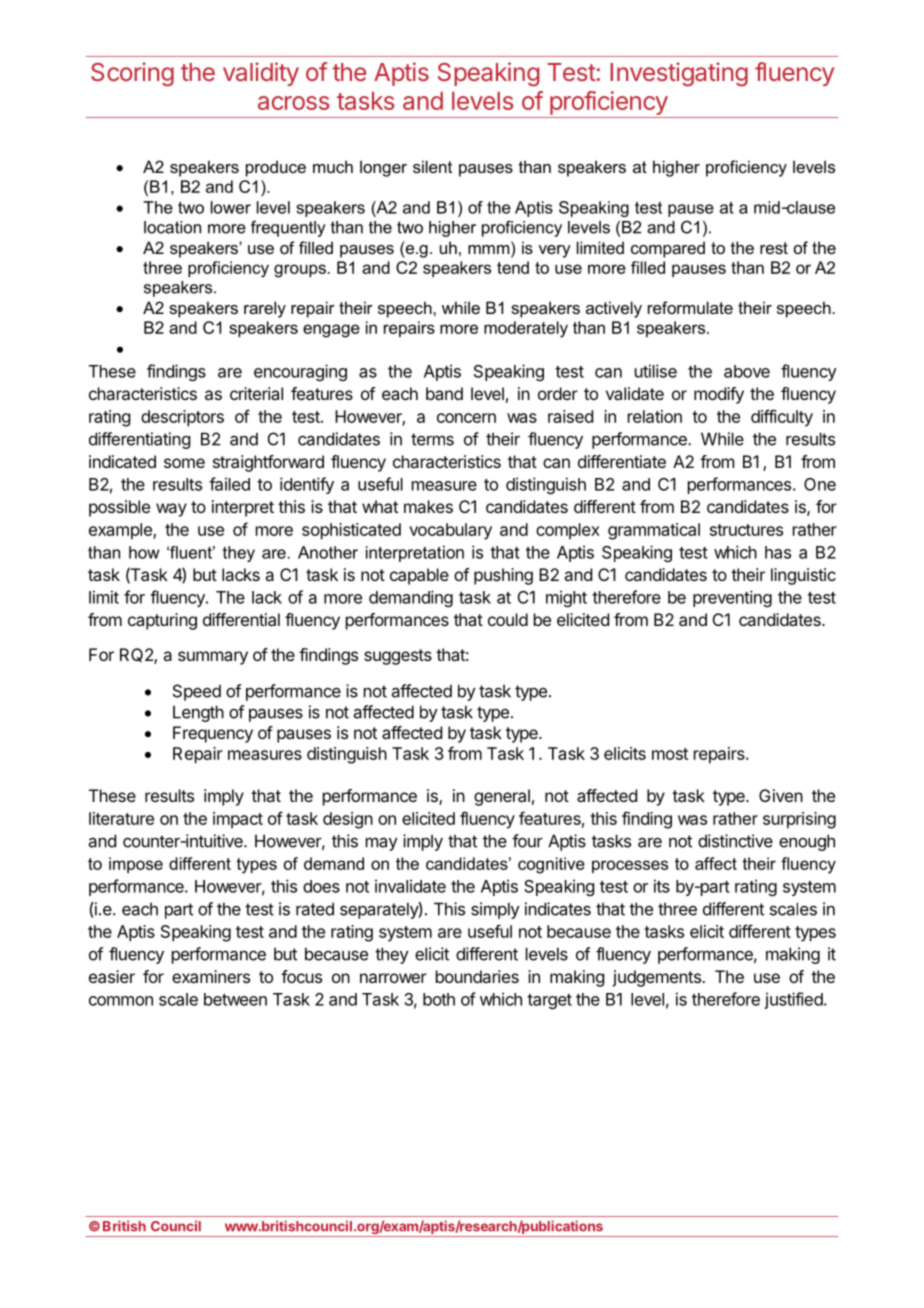 The height and width of the screenshot is (1308, 924). Describe the element at coordinates (432, 439) in the screenshot. I see `terms` at that location.
